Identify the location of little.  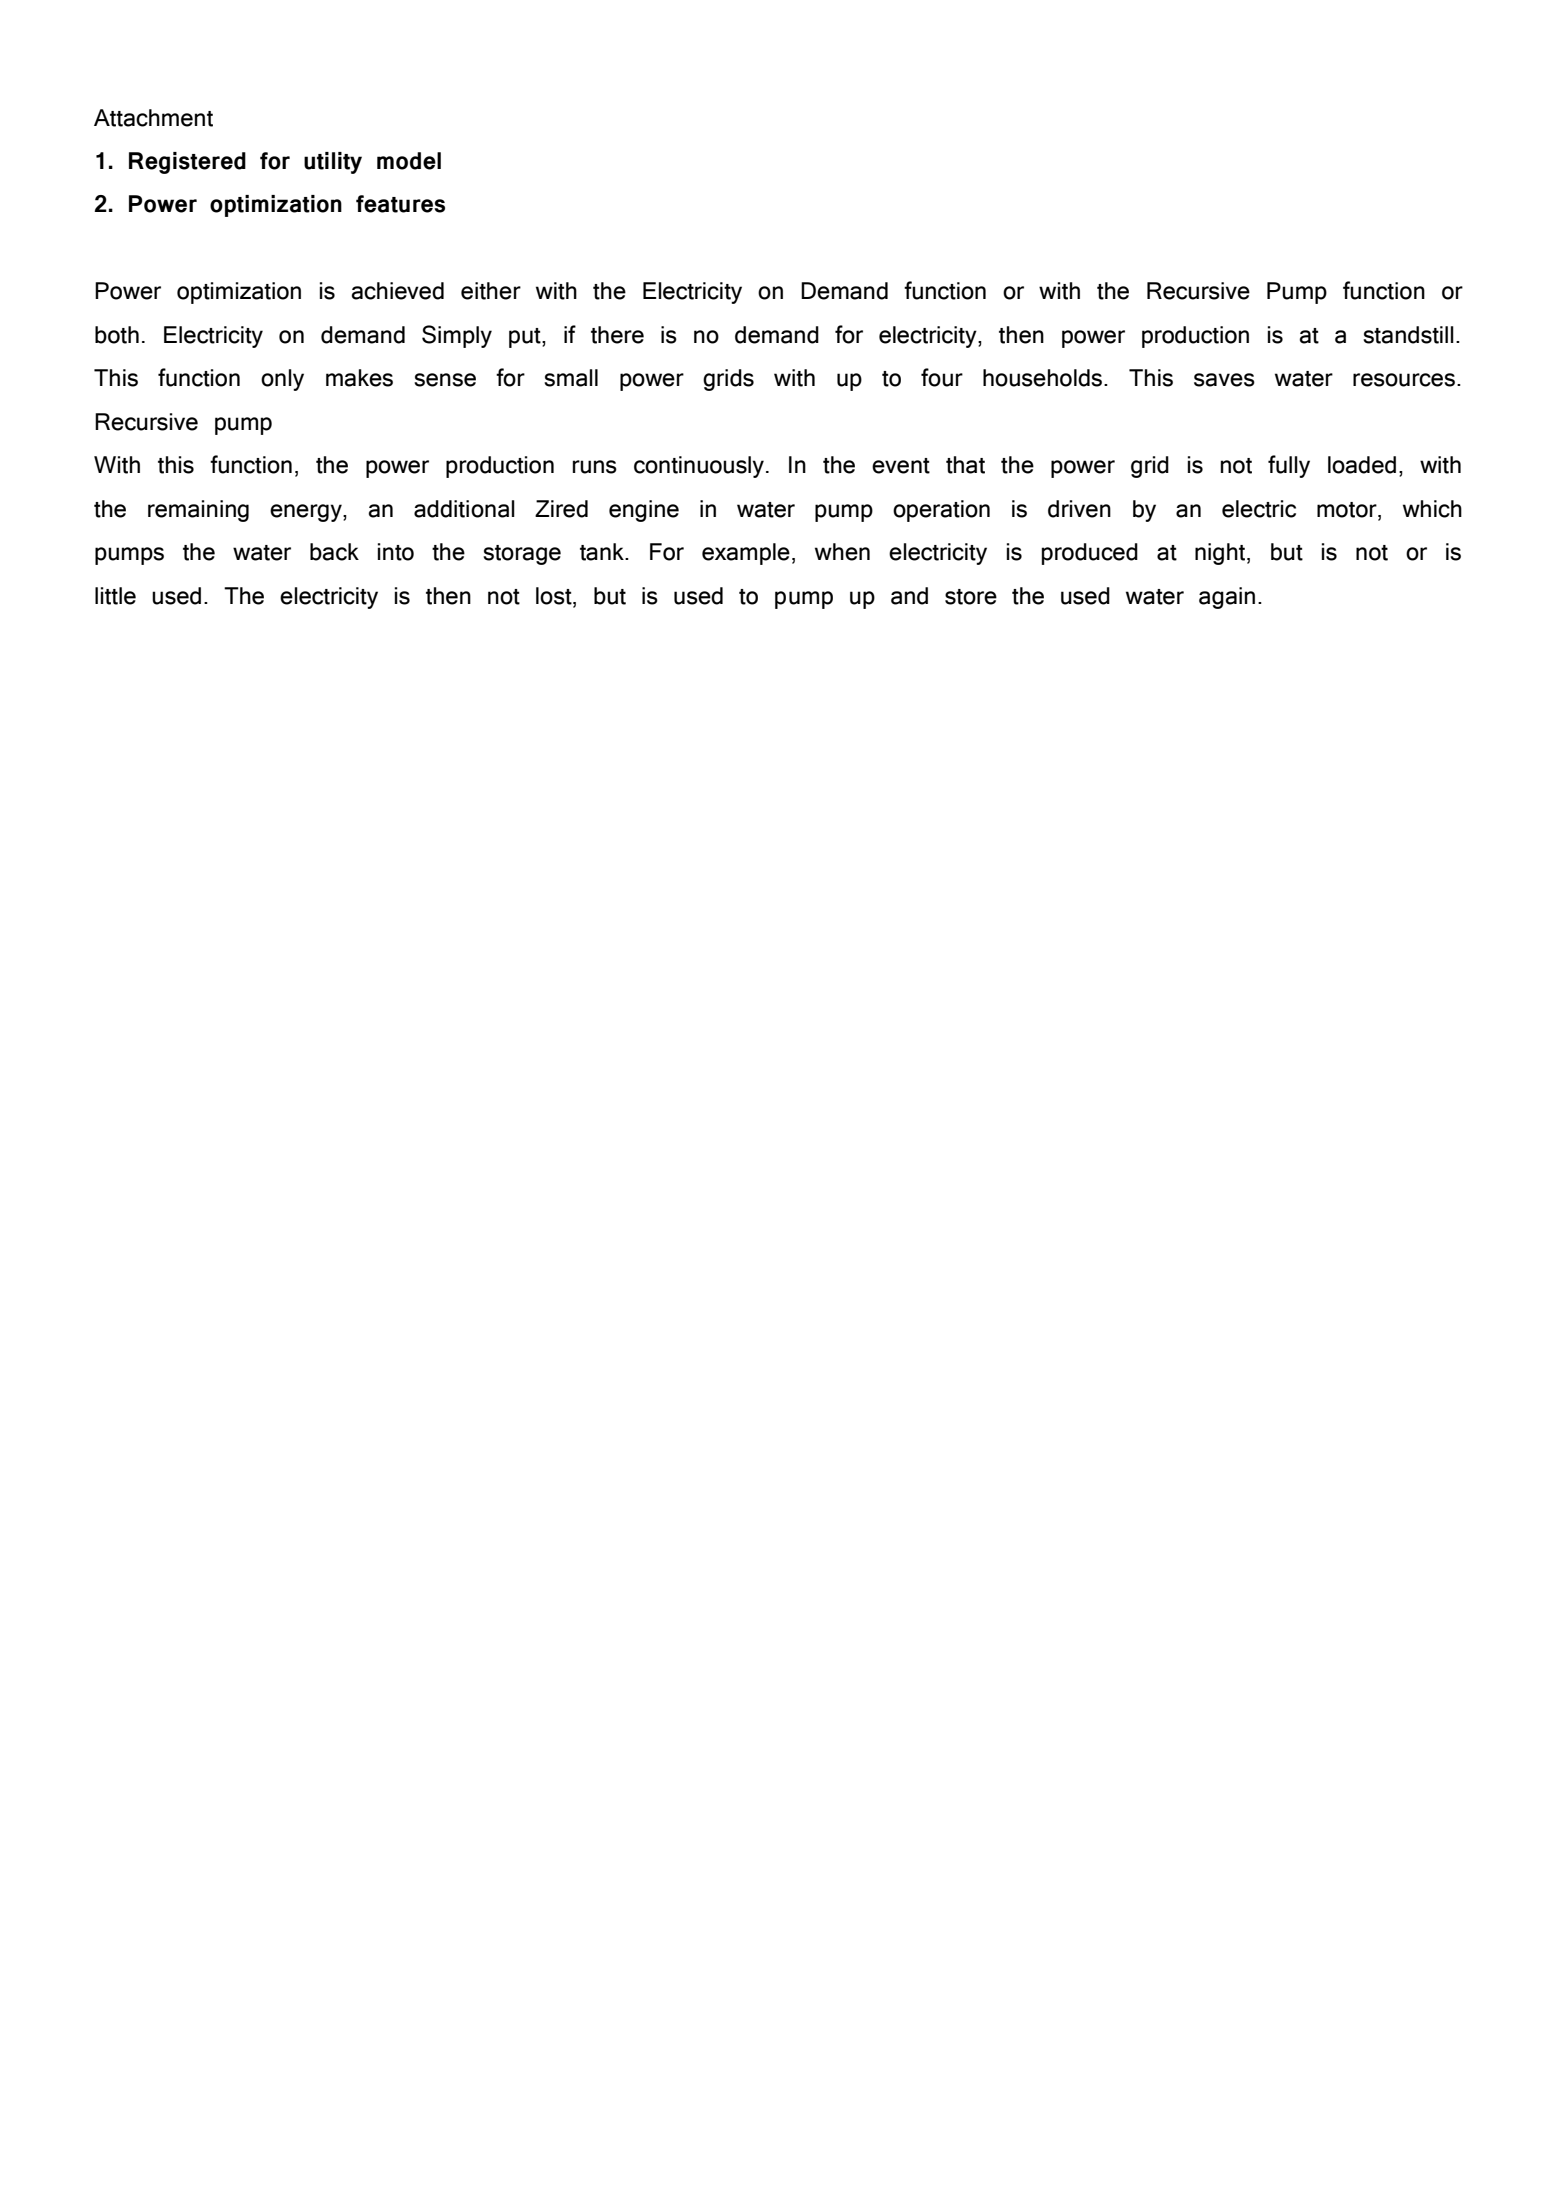
(115, 596).
